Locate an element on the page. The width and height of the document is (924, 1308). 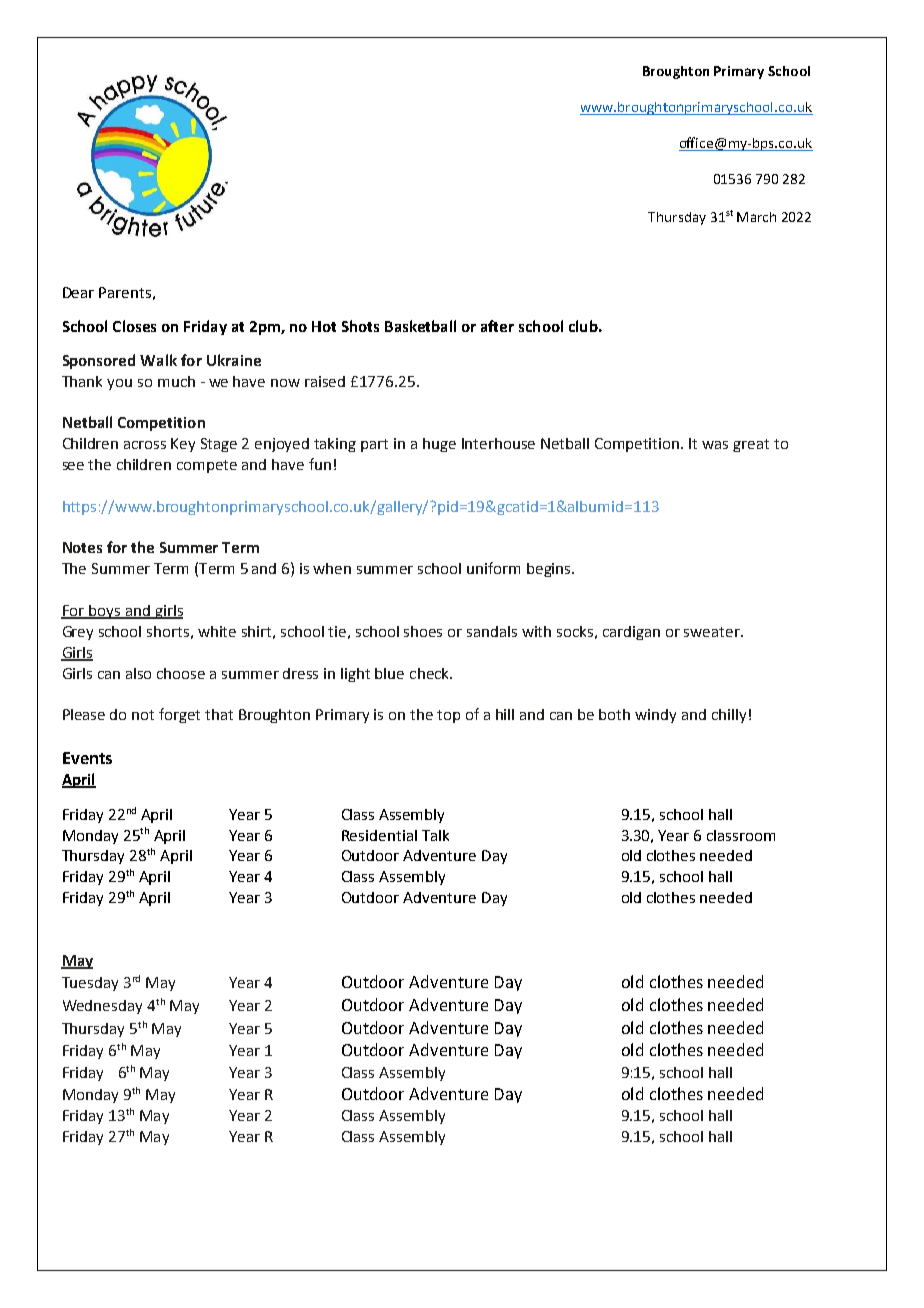
was is located at coordinates (715, 445).
